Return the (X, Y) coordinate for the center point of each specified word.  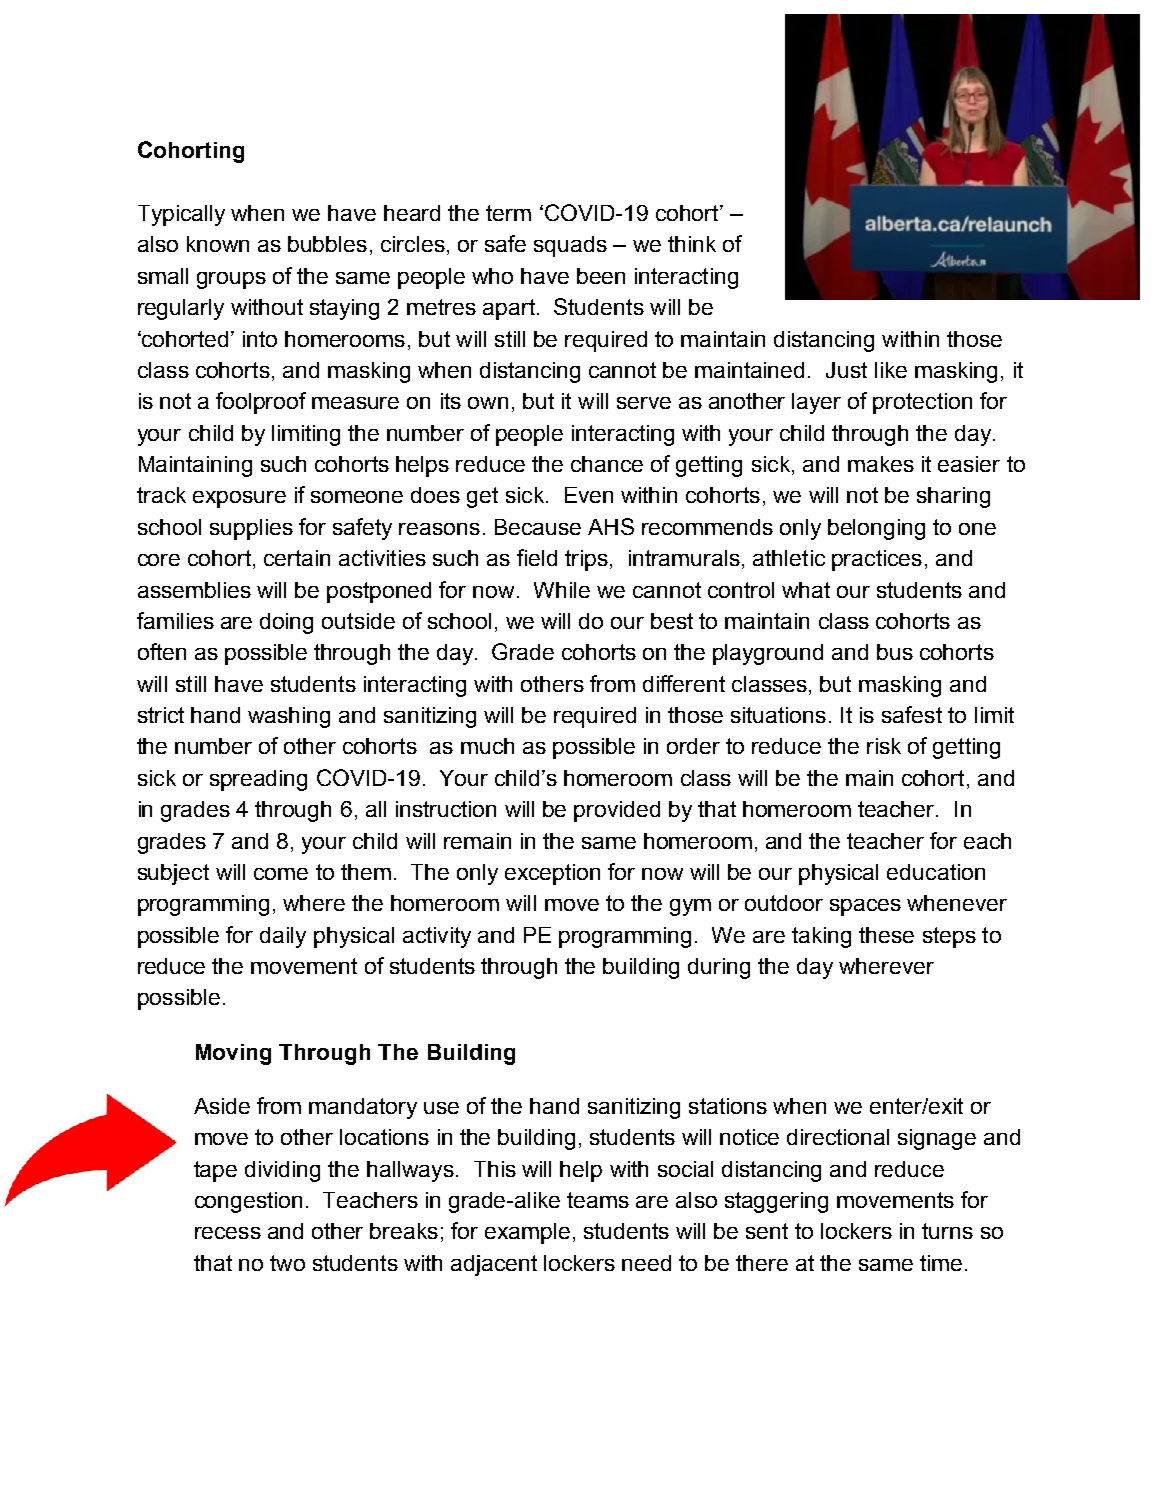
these (886, 935)
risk (884, 746)
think (692, 244)
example (527, 1233)
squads (570, 246)
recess (228, 1233)
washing (289, 717)
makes (881, 464)
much (487, 746)
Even (589, 495)
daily (283, 937)
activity (437, 937)
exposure (239, 499)
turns (947, 1231)
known (218, 244)
